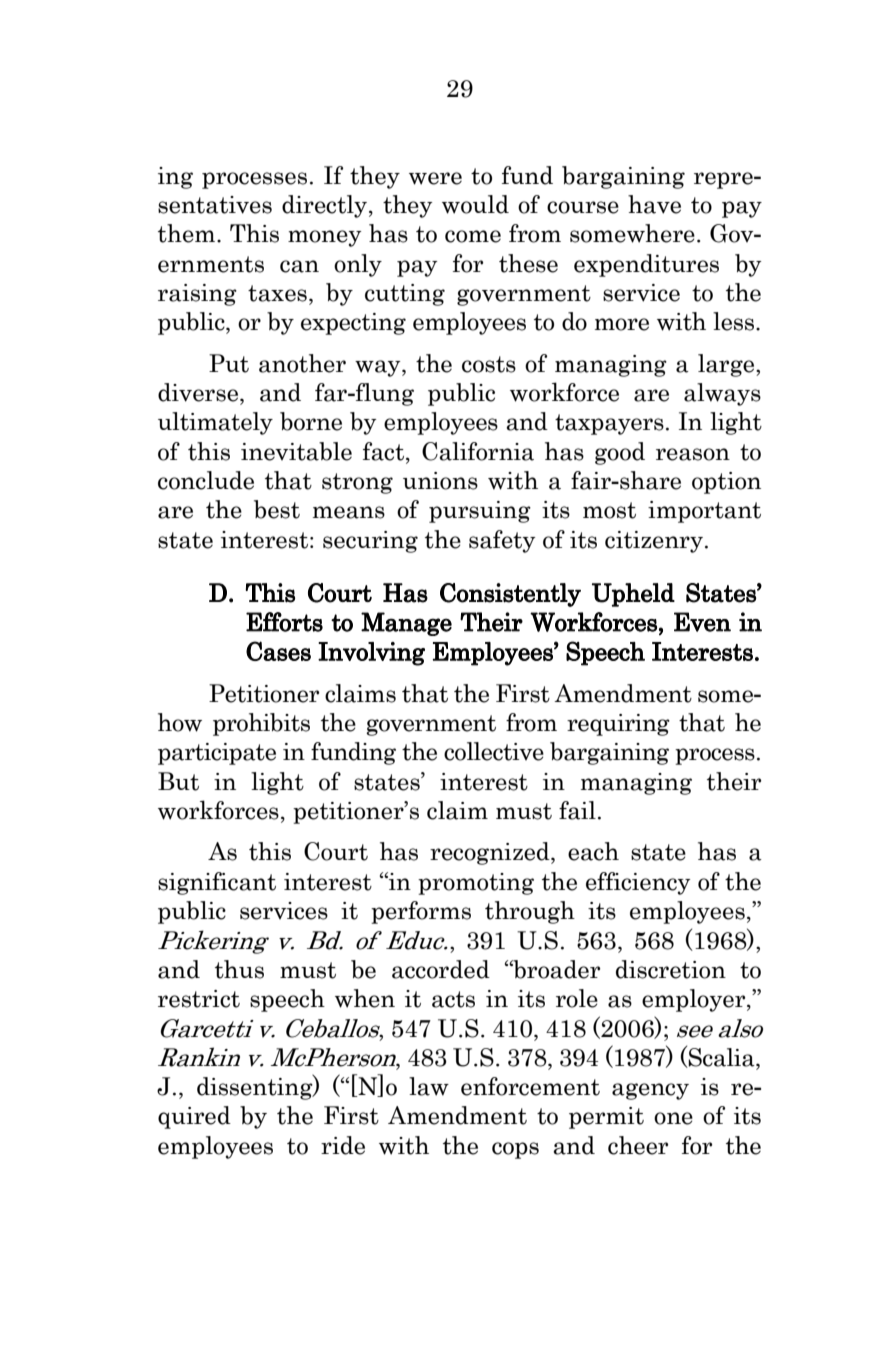  Describe the element at coordinates (343, 1145) in the screenshot. I see `ride` at that location.
